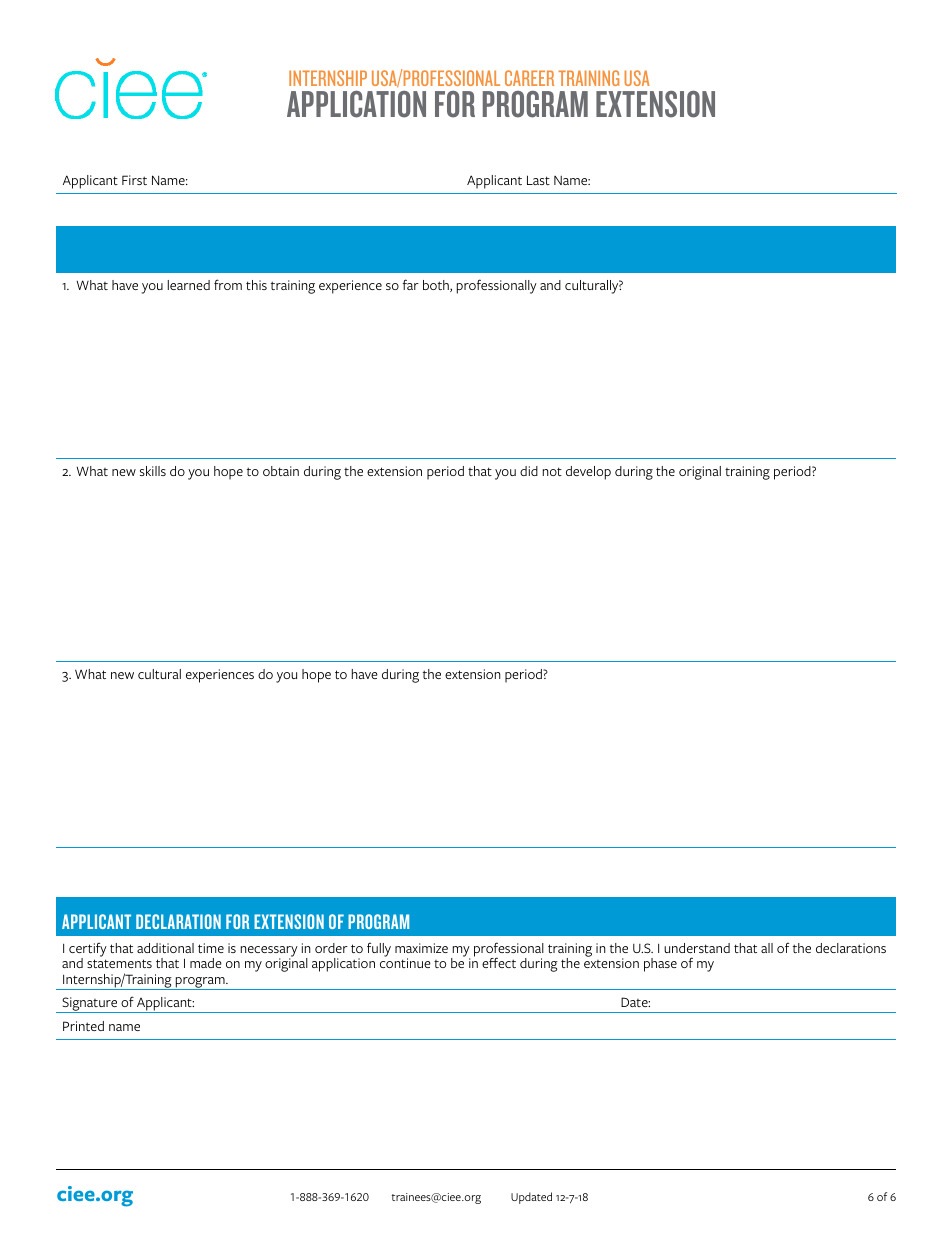 Image resolution: width=952 pixels, height=1233 pixels. What do you see at coordinates (538, 180) in the screenshot?
I see `Last` at bounding box center [538, 180].
